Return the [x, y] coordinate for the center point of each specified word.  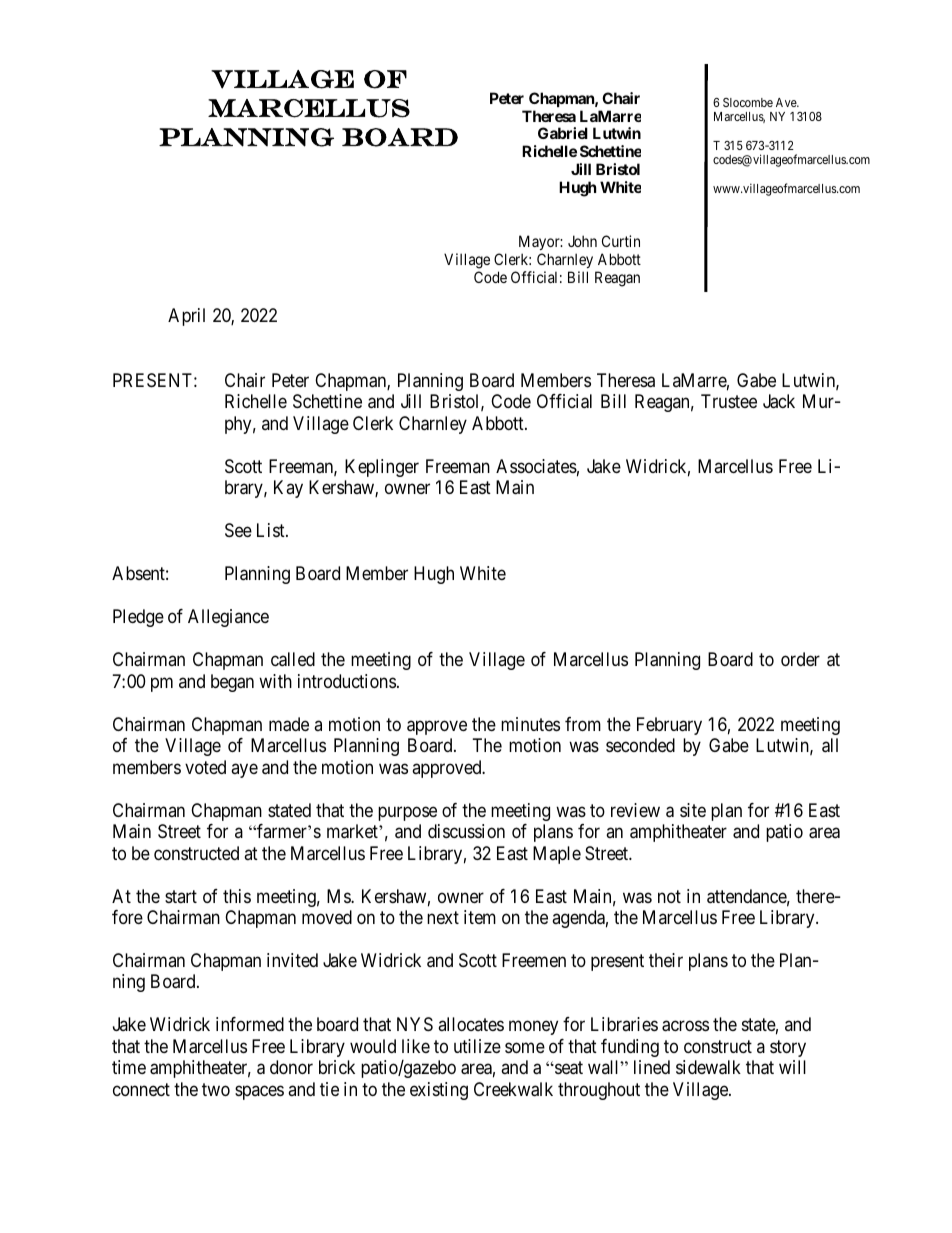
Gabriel [563, 133]
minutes [530, 724]
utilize [477, 1046]
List [272, 530]
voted [205, 767]
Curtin [621, 241]
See [238, 530]
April [186, 317]
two [216, 1089]
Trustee [729, 401]
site [693, 810]
